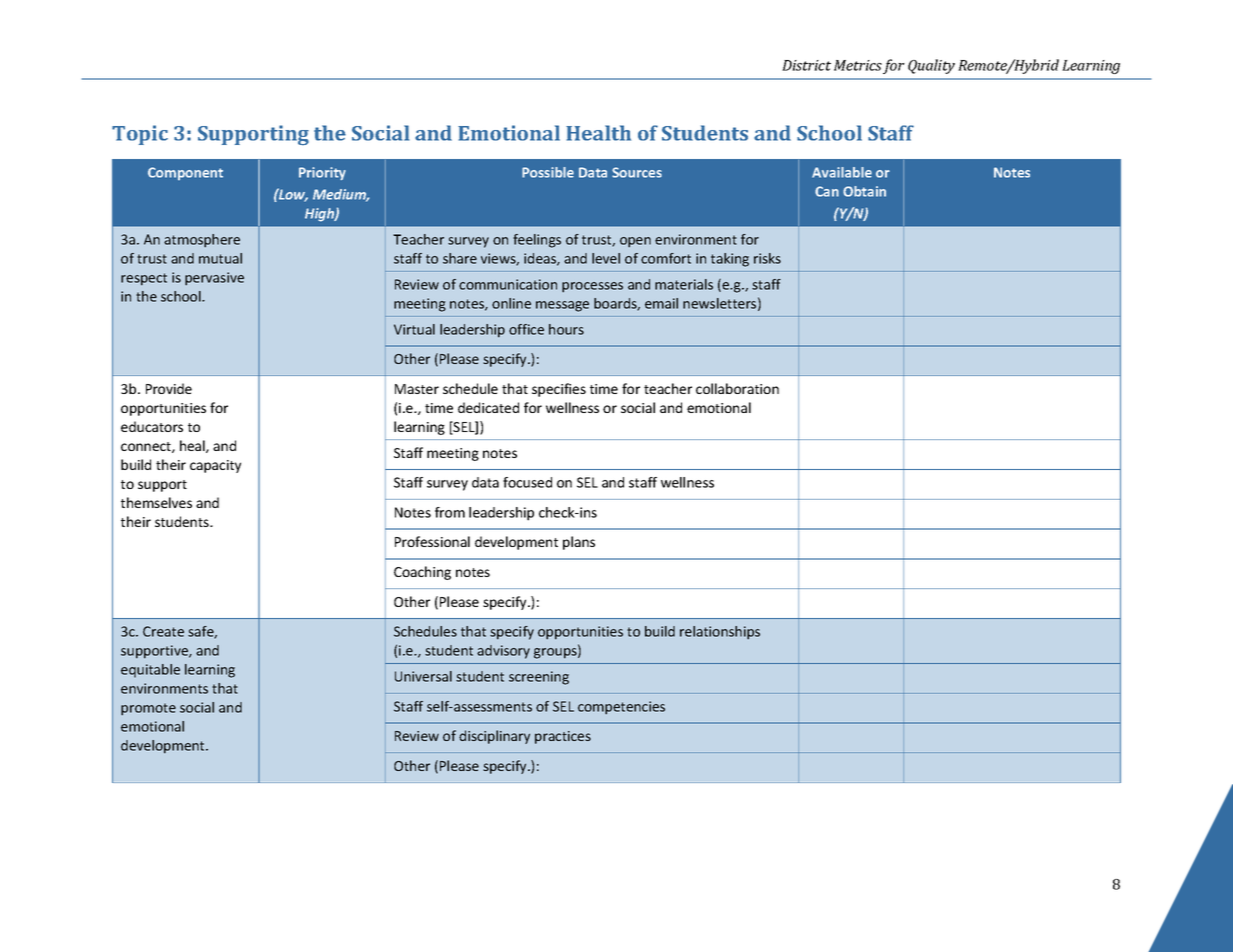 Image resolution: width=1233 pixels, height=952 pixels. Describe the element at coordinates (621, 708) in the page. I see `competencies` at that location.
